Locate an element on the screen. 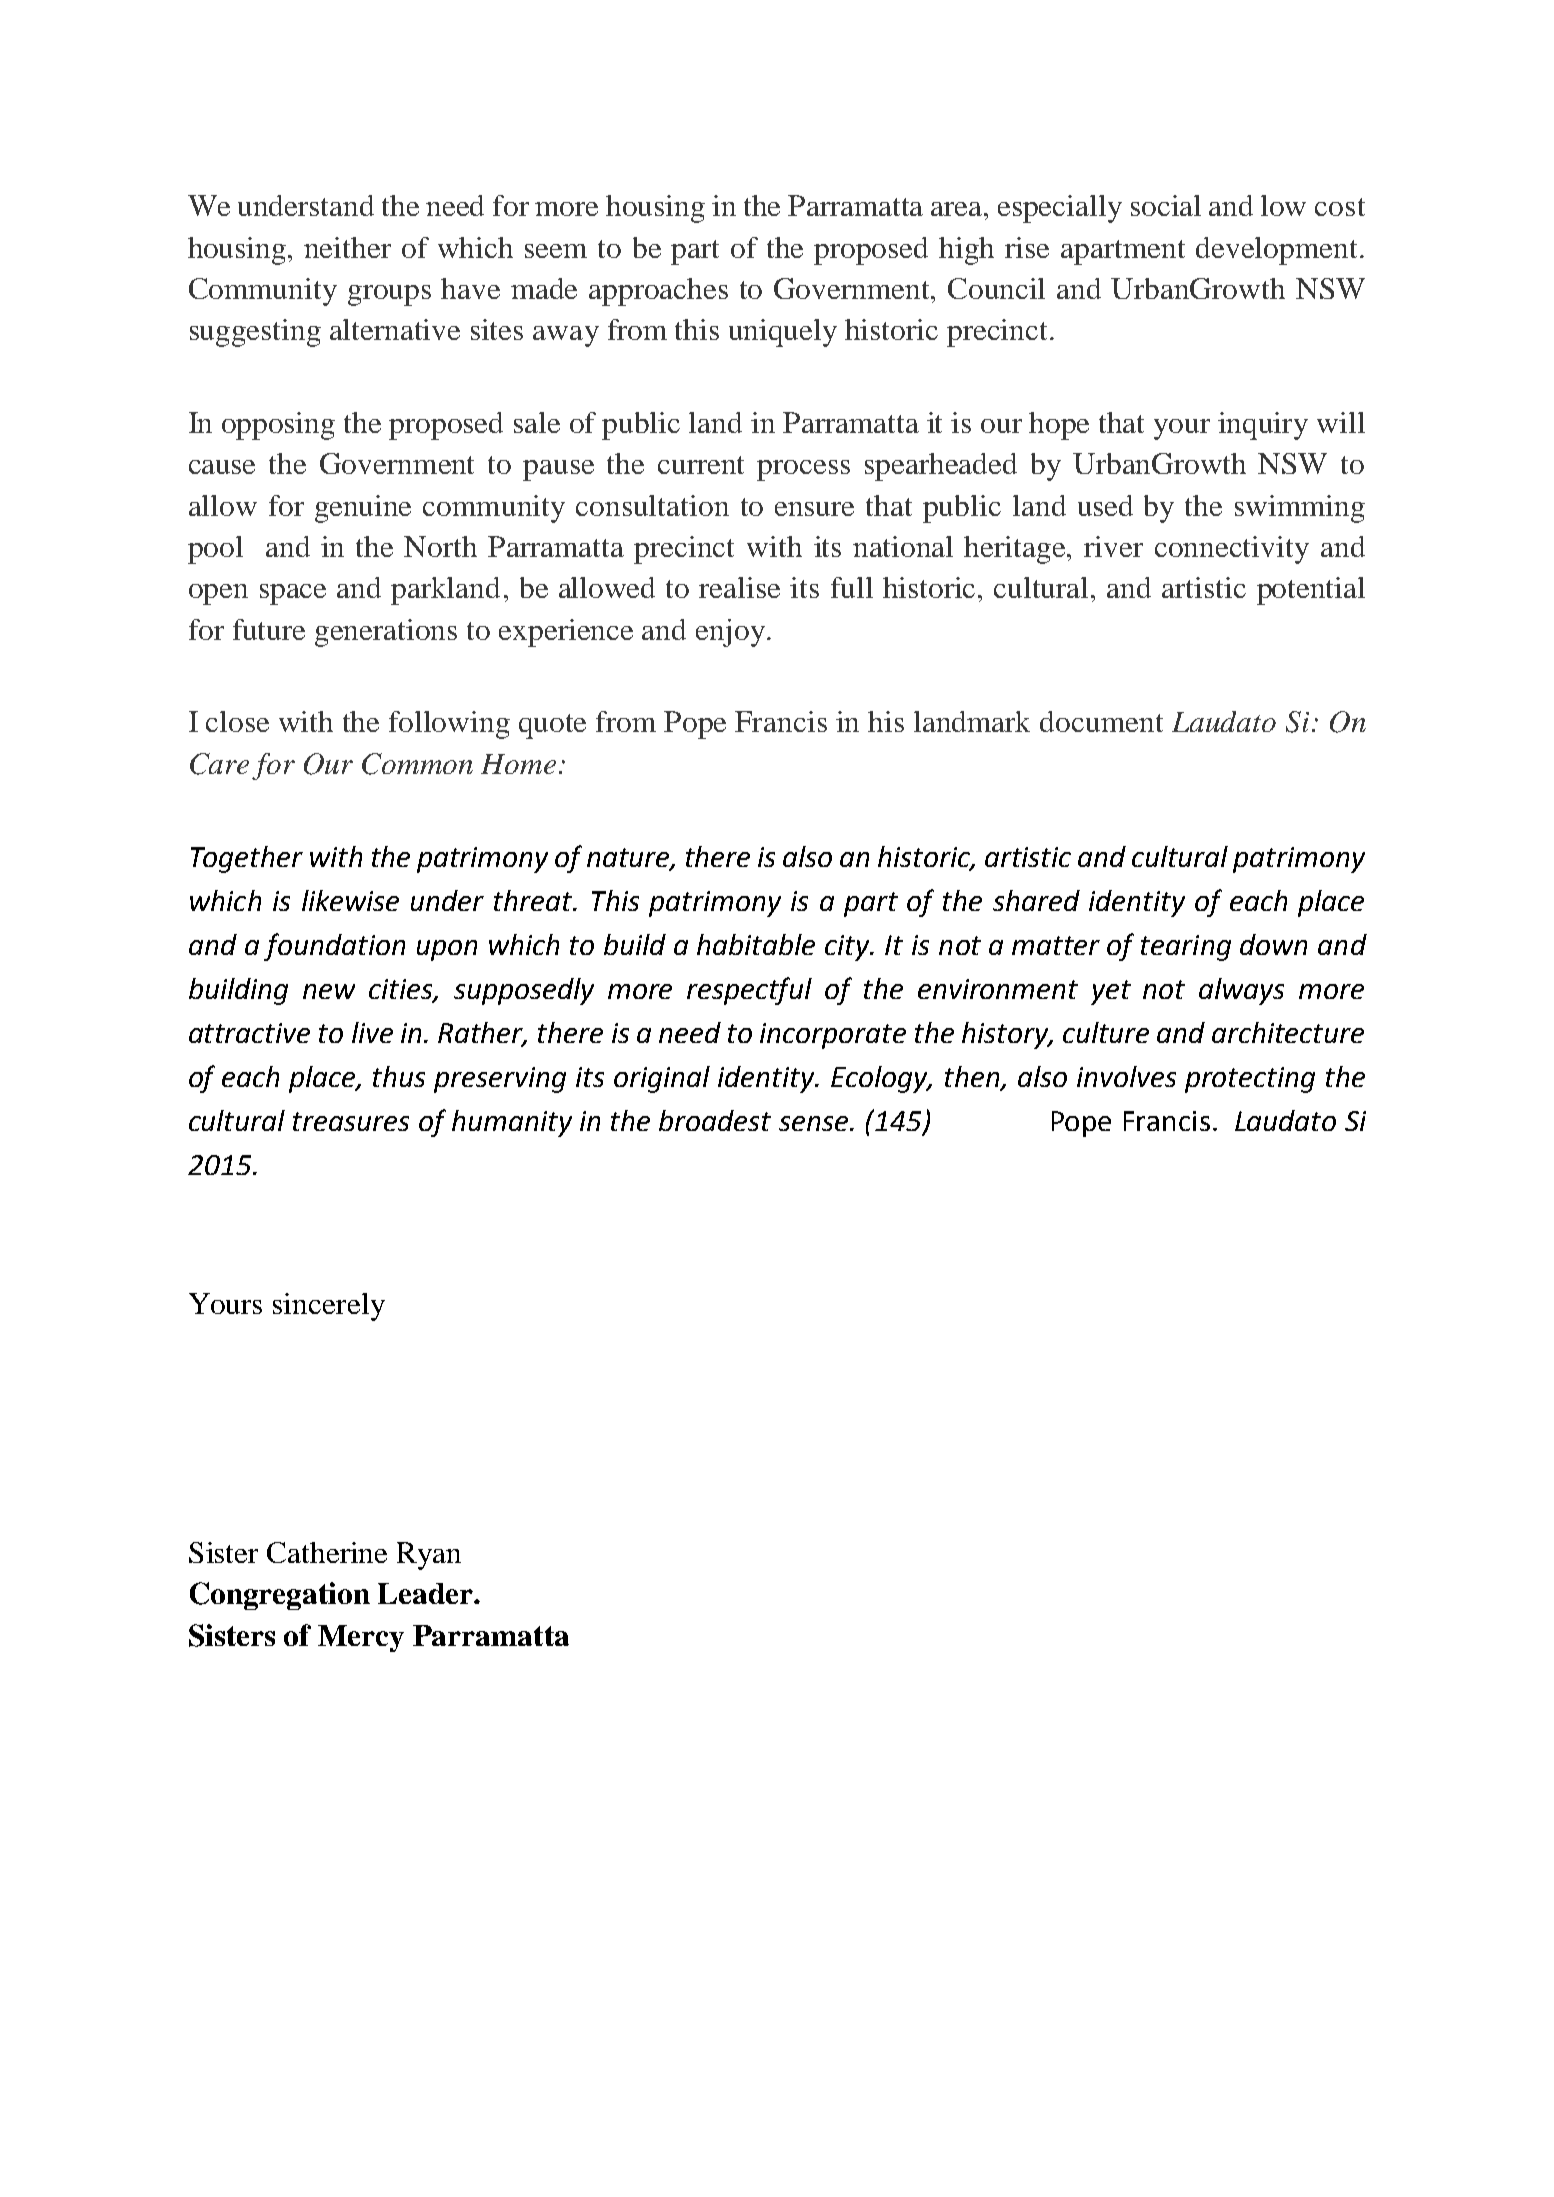 The height and width of the screenshot is (2197, 1554). habitable is located at coordinates (756, 944).
